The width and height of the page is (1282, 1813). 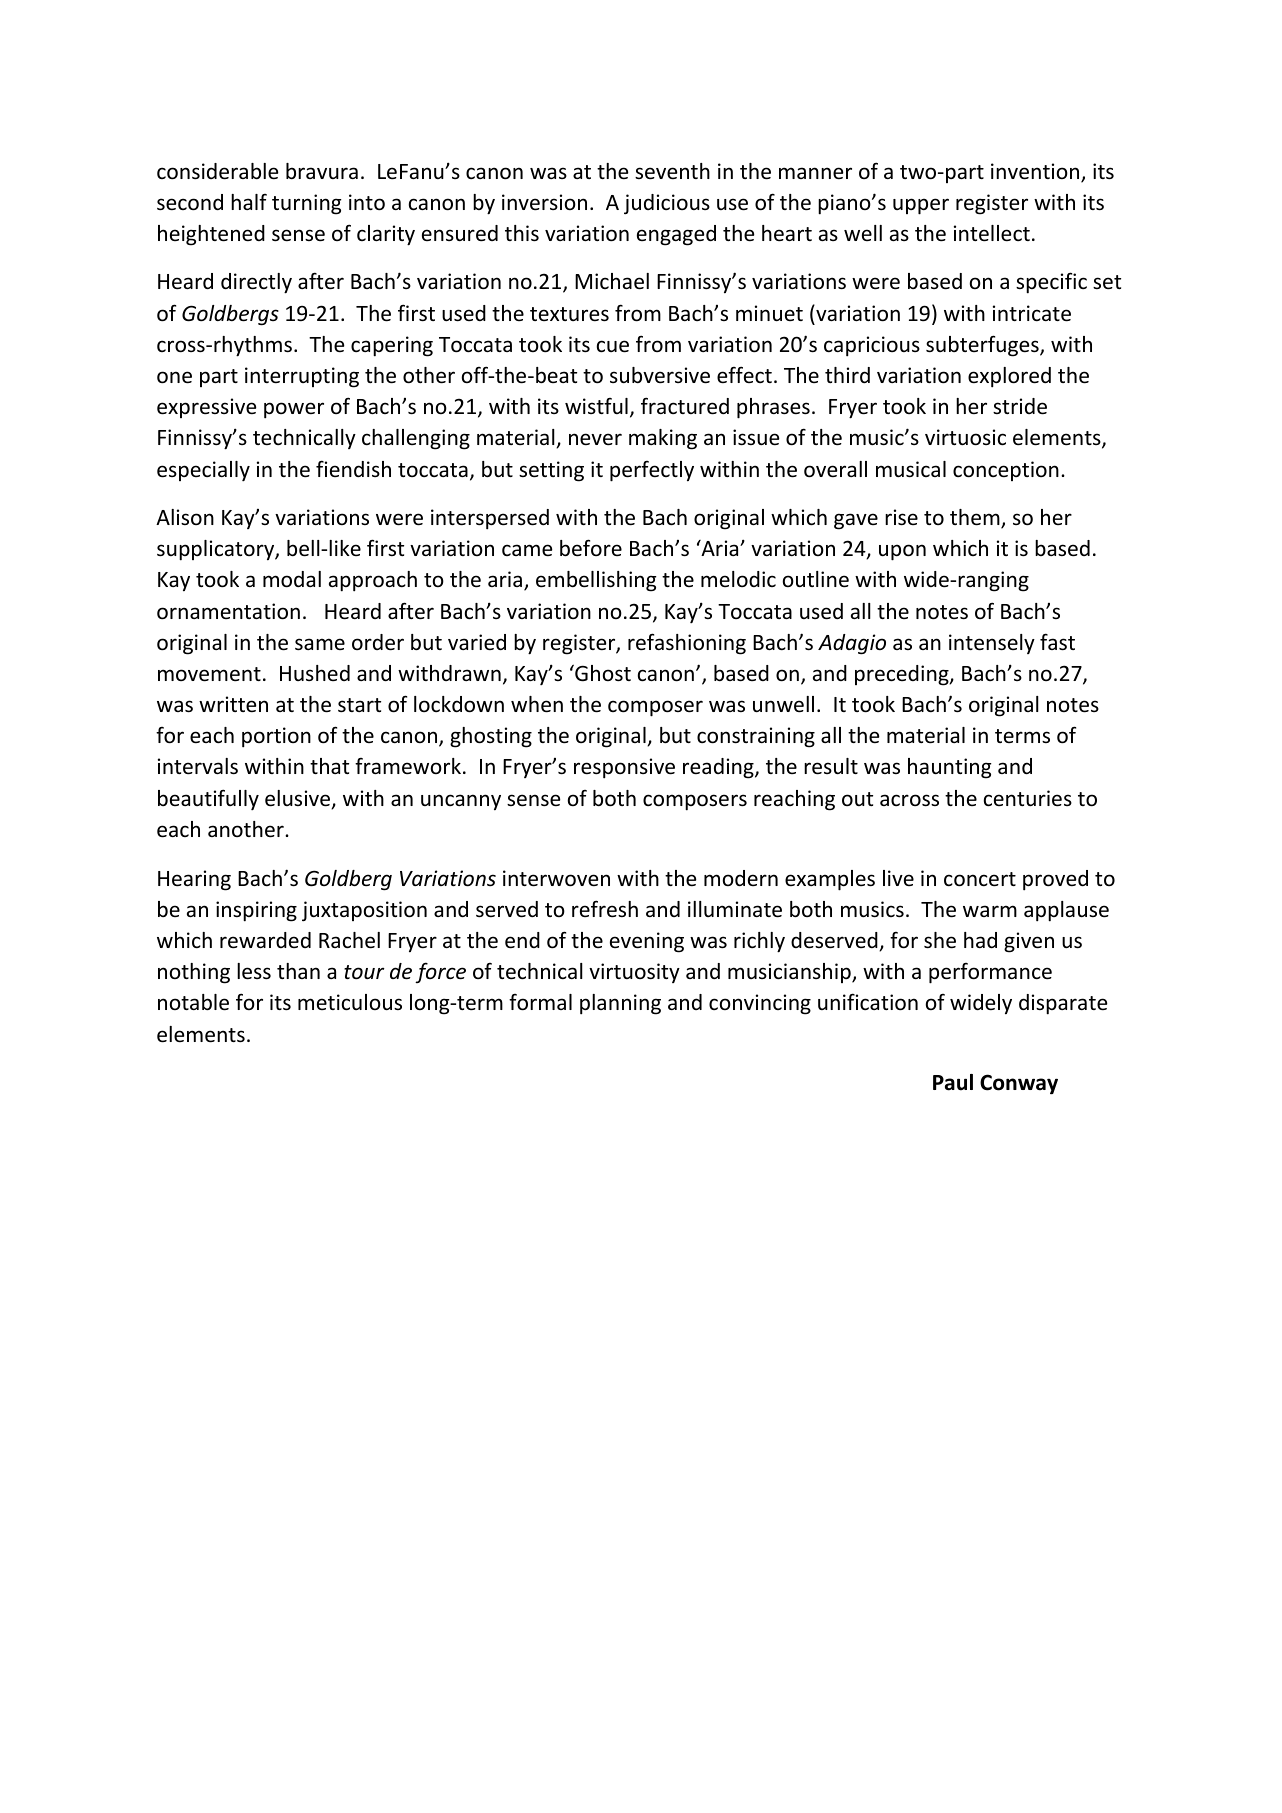 What do you see at coordinates (350, 1002) in the page?
I see `meticulous` at bounding box center [350, 1002].
